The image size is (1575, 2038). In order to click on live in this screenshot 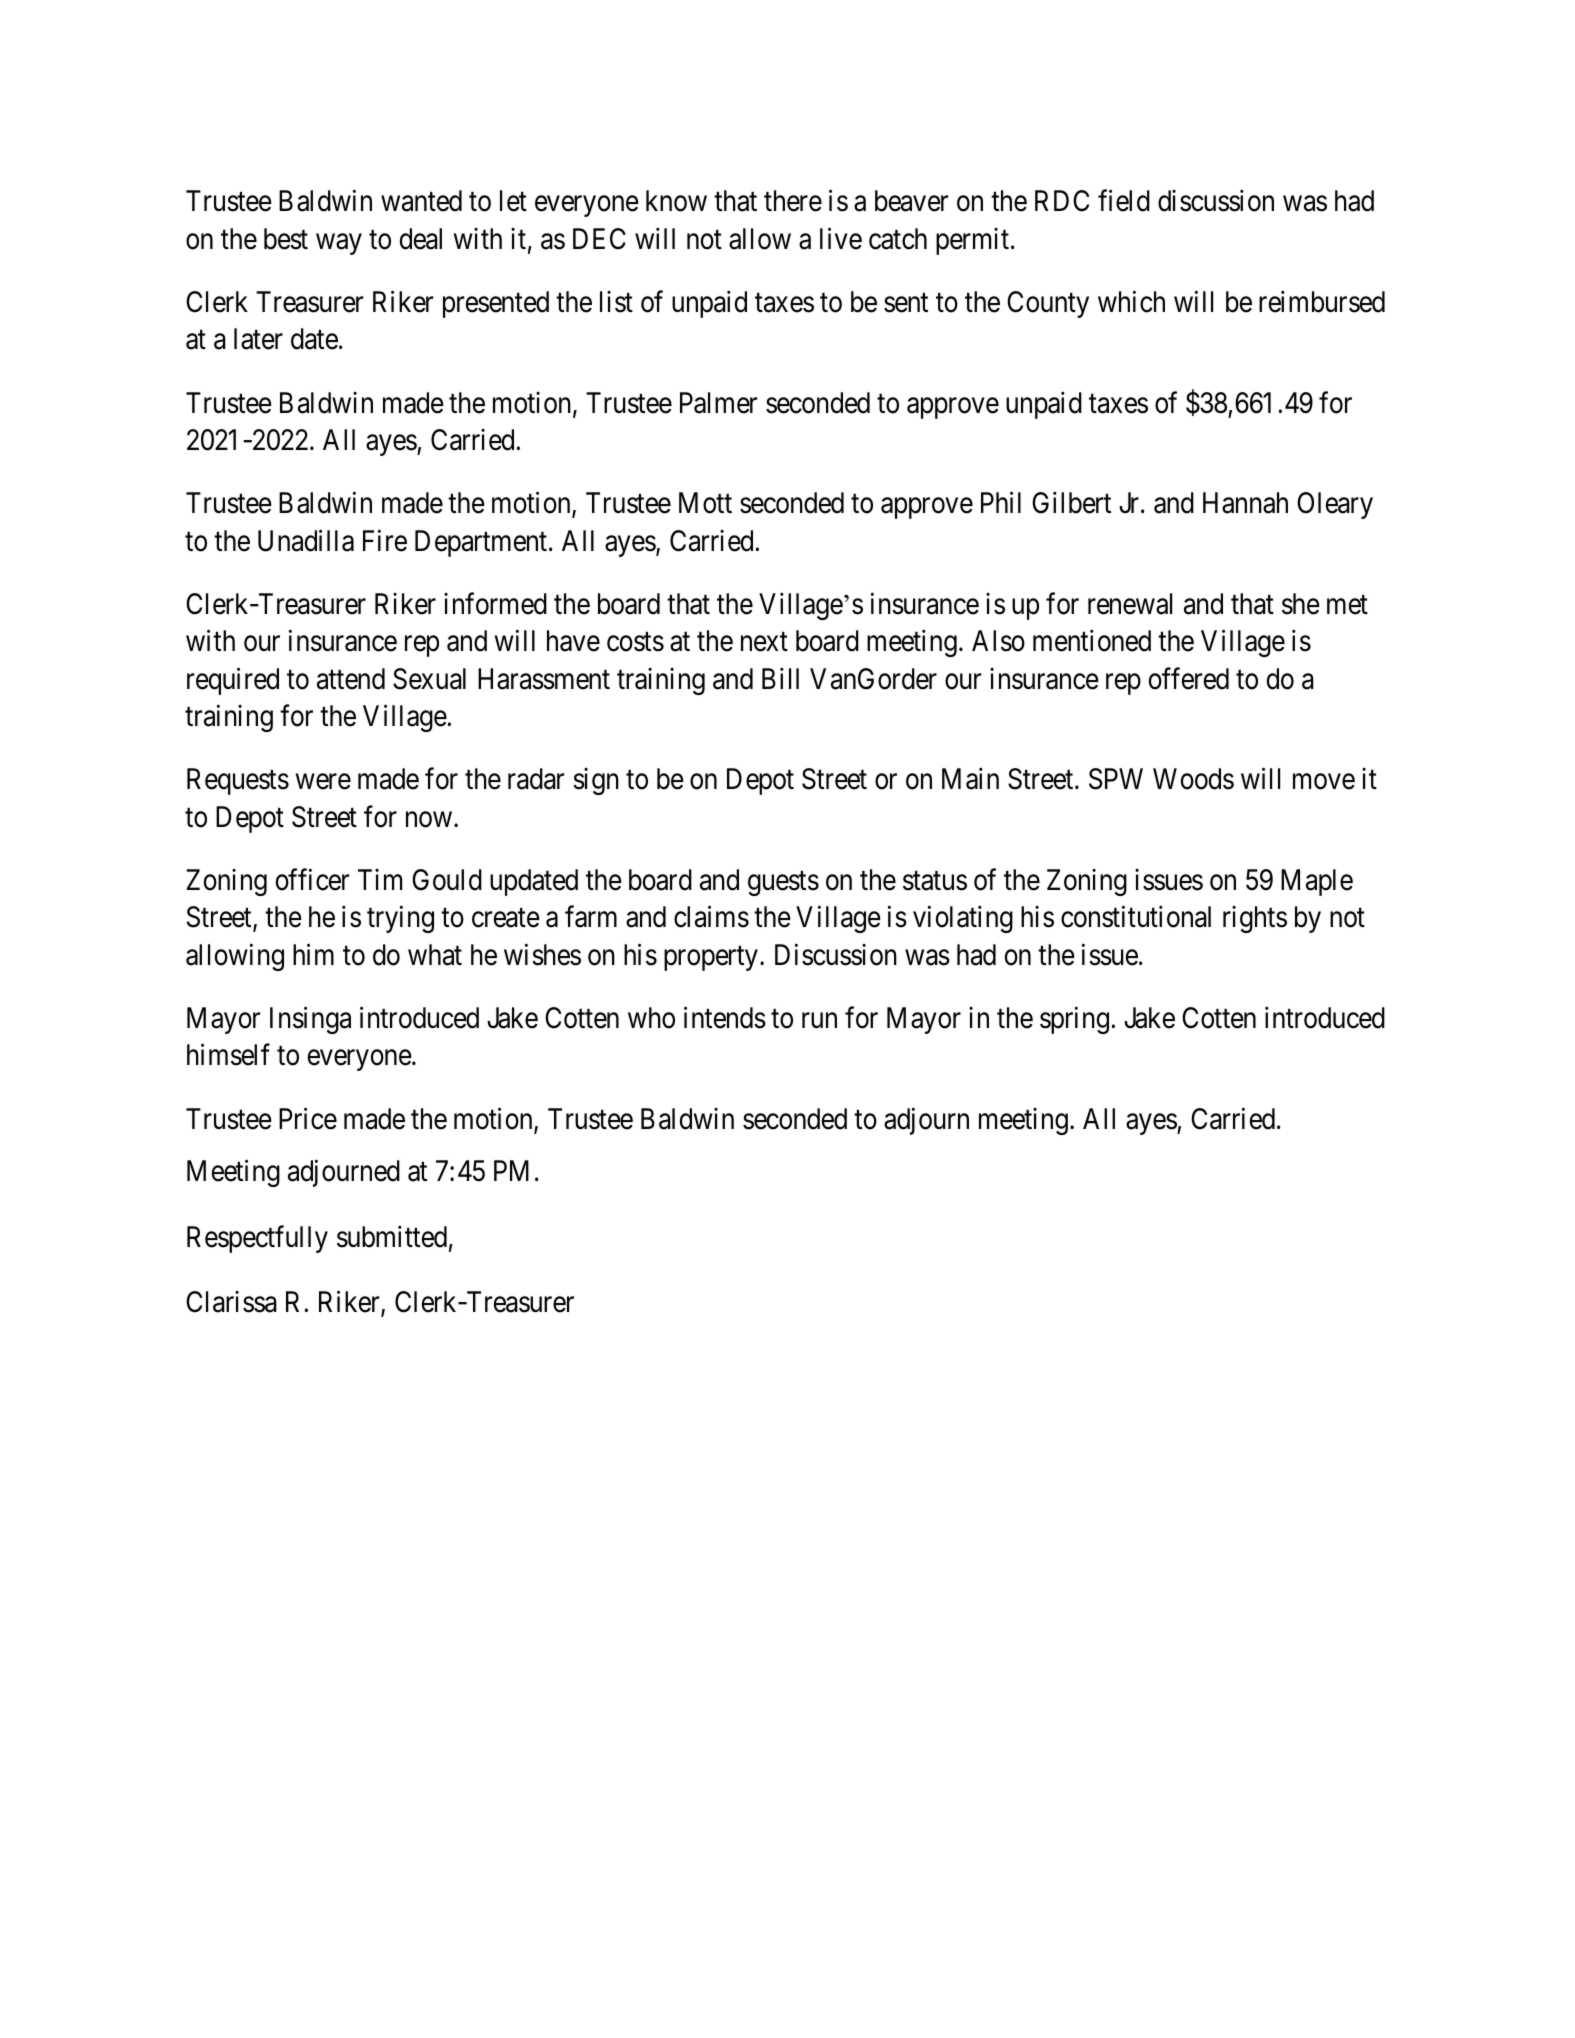, I will do `click(841, 238)`.
